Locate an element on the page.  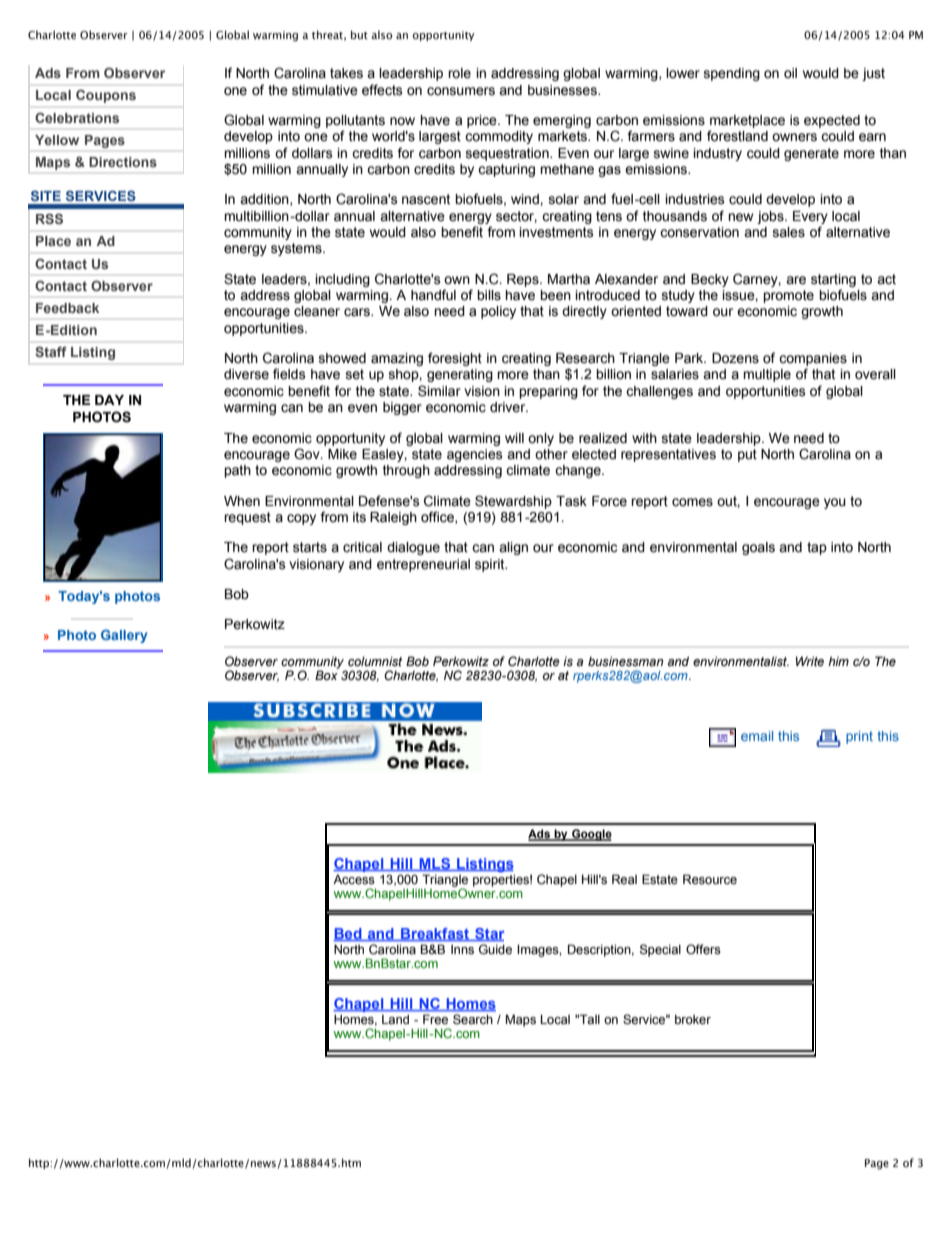
request is located at coordinates (247, 518).
